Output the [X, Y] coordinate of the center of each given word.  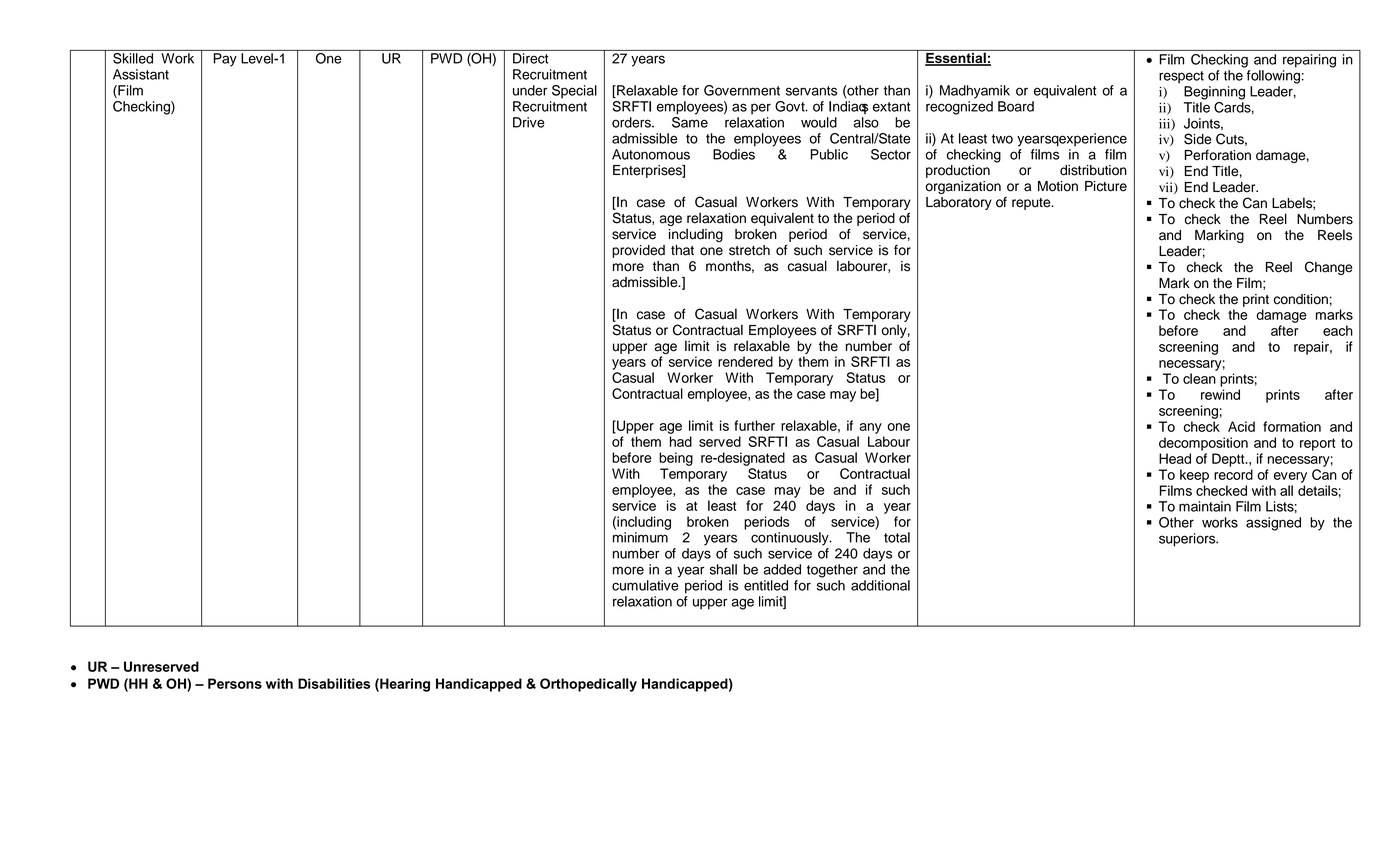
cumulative [645, 585]
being [676, 459]
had [681, 441]
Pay [225, 60]
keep [1194, 476]
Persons [235, 683]
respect [1181, 77]
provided [638, 251]
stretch [749, 250]
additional [880, 585]
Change [1328, 268]
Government [742, 90]
